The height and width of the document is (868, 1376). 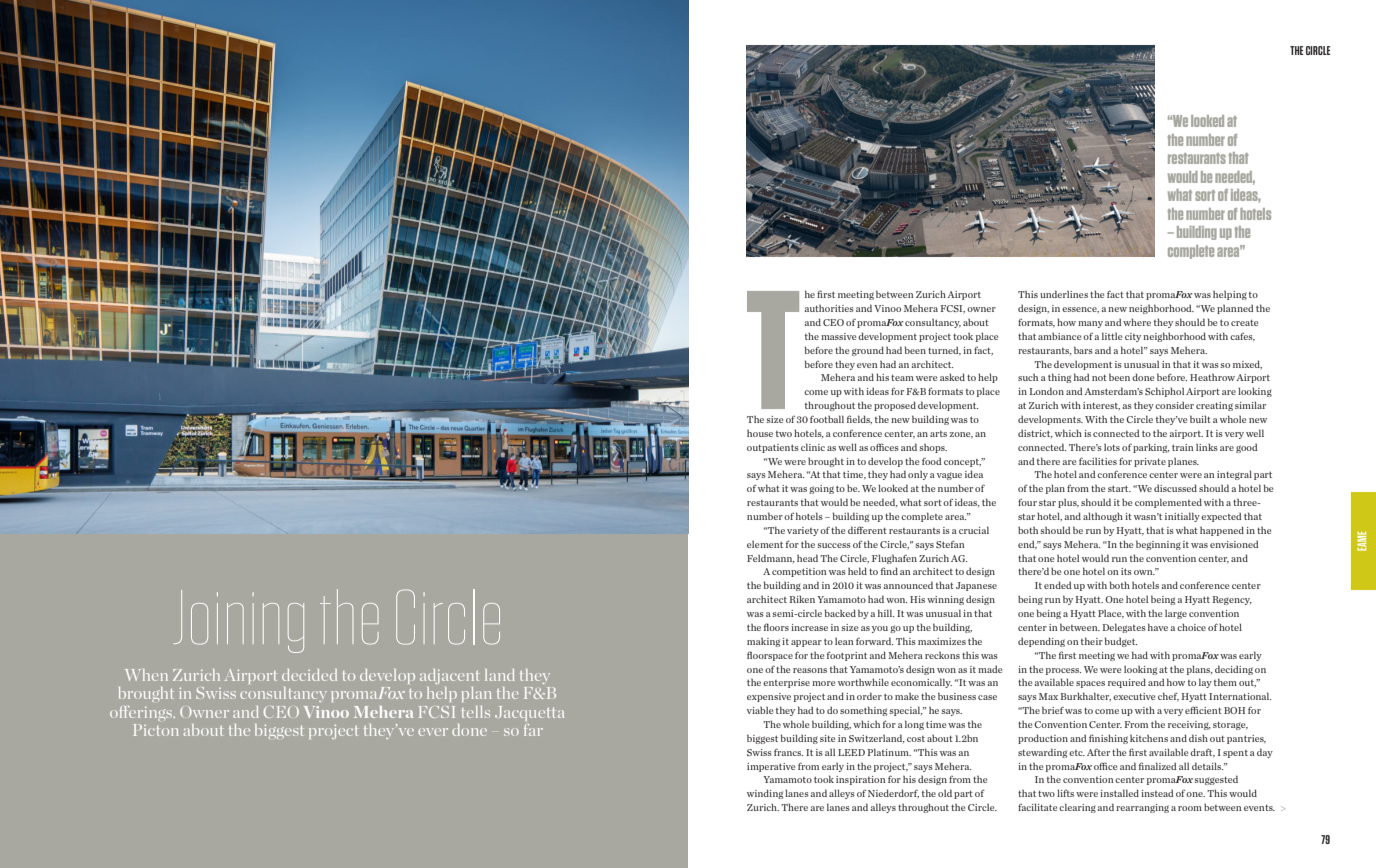 I want to click on private, so click(x=1150, y=462).
